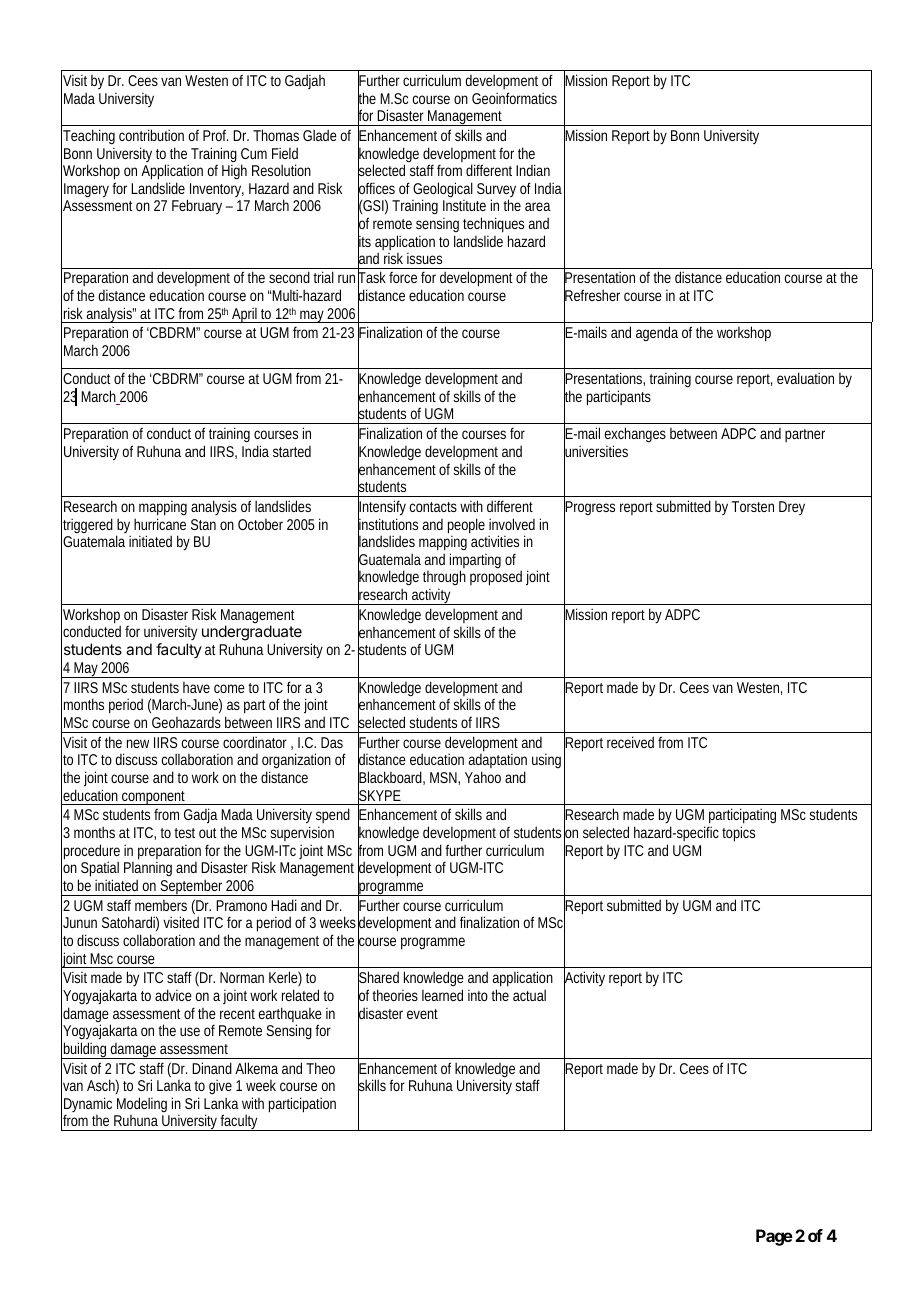 The width and height of the image is (924, 1308). Describe the element at coordinates (151, 135) in the image. I see `contribution` at that location.
